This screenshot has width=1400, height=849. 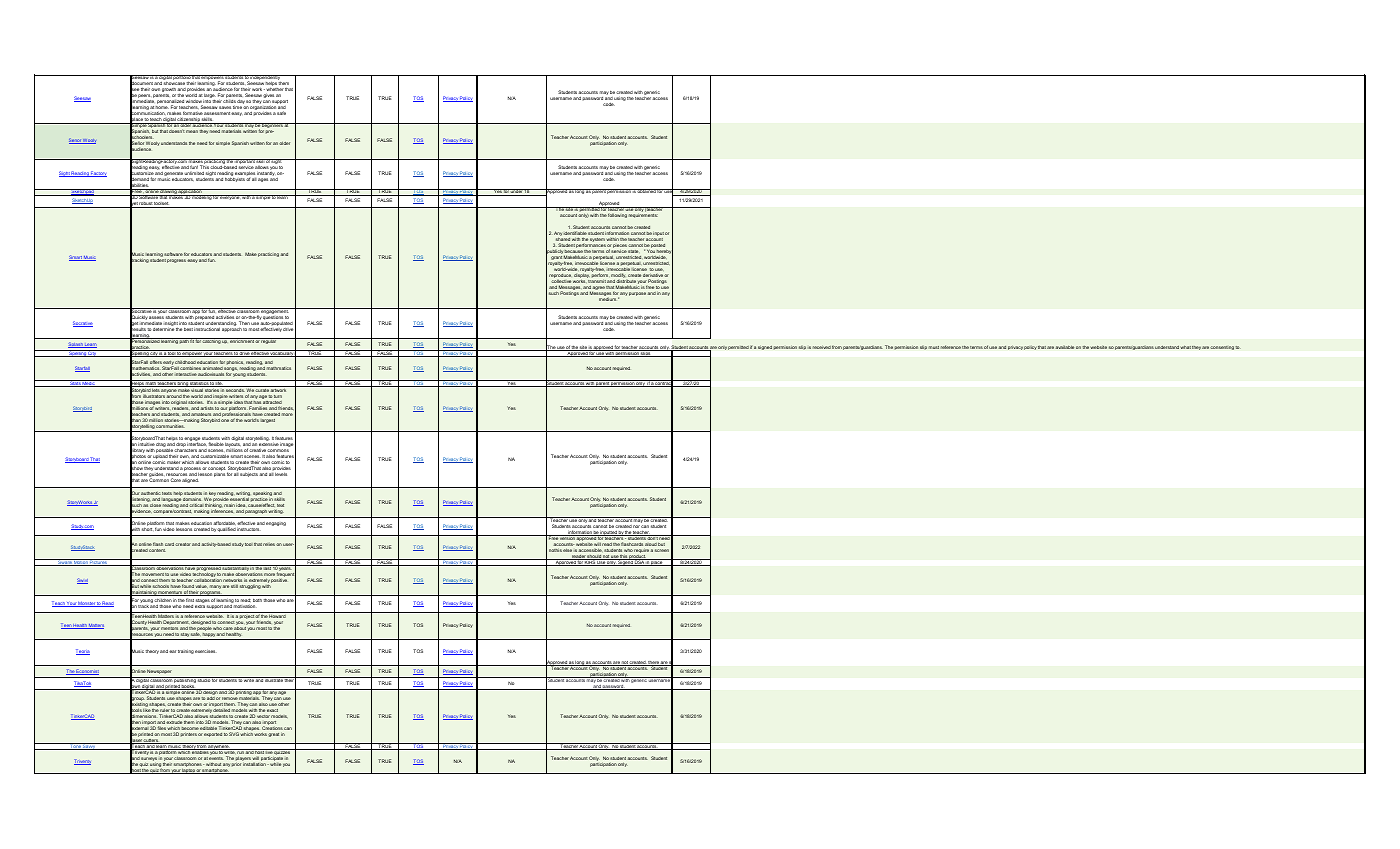 What do you see at coordinates (183, 544) in the screenshot?
I see `creator` at bounding box center [183, 544].
